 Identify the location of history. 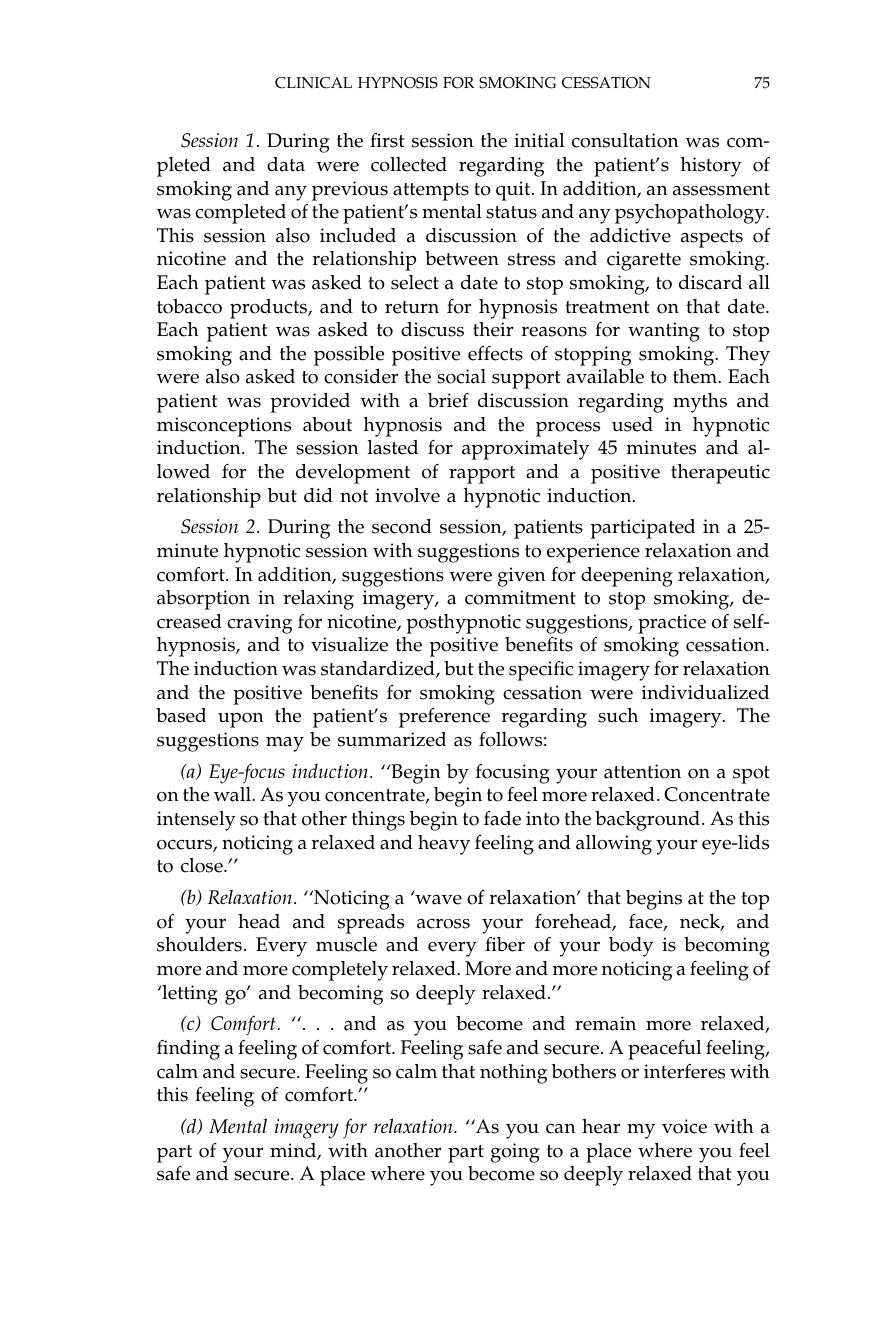
(711, 167).
